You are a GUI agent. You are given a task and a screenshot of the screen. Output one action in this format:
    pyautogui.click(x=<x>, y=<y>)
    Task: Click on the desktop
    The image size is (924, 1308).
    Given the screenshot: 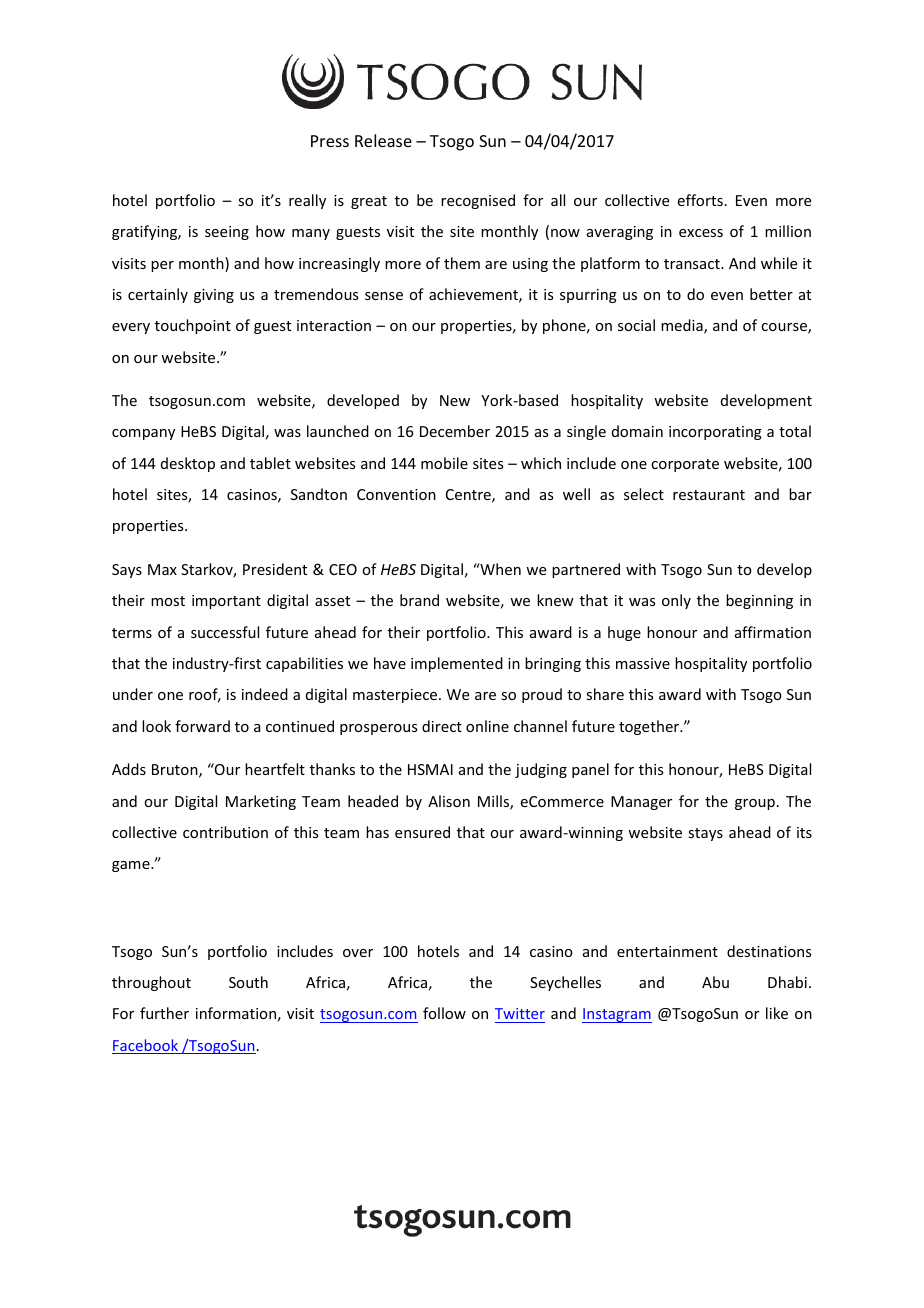 What is the action you would take?
    pyautogui.click(x=188, y=464)
